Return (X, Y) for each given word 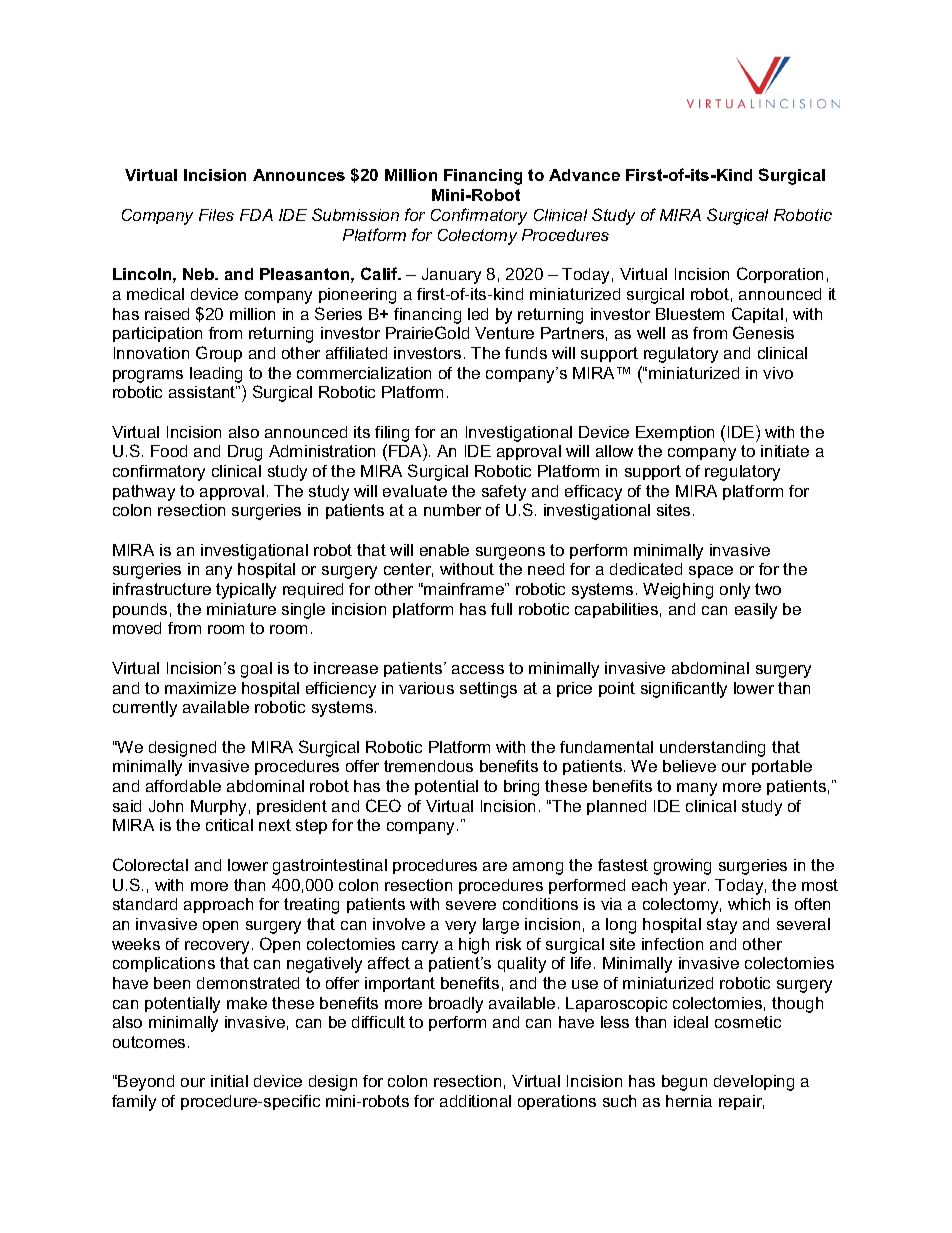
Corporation (780, 275)
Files (216, 215)
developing (754, 1083)
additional (475, 1101)
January (451, 276)
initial (229, 1081)
